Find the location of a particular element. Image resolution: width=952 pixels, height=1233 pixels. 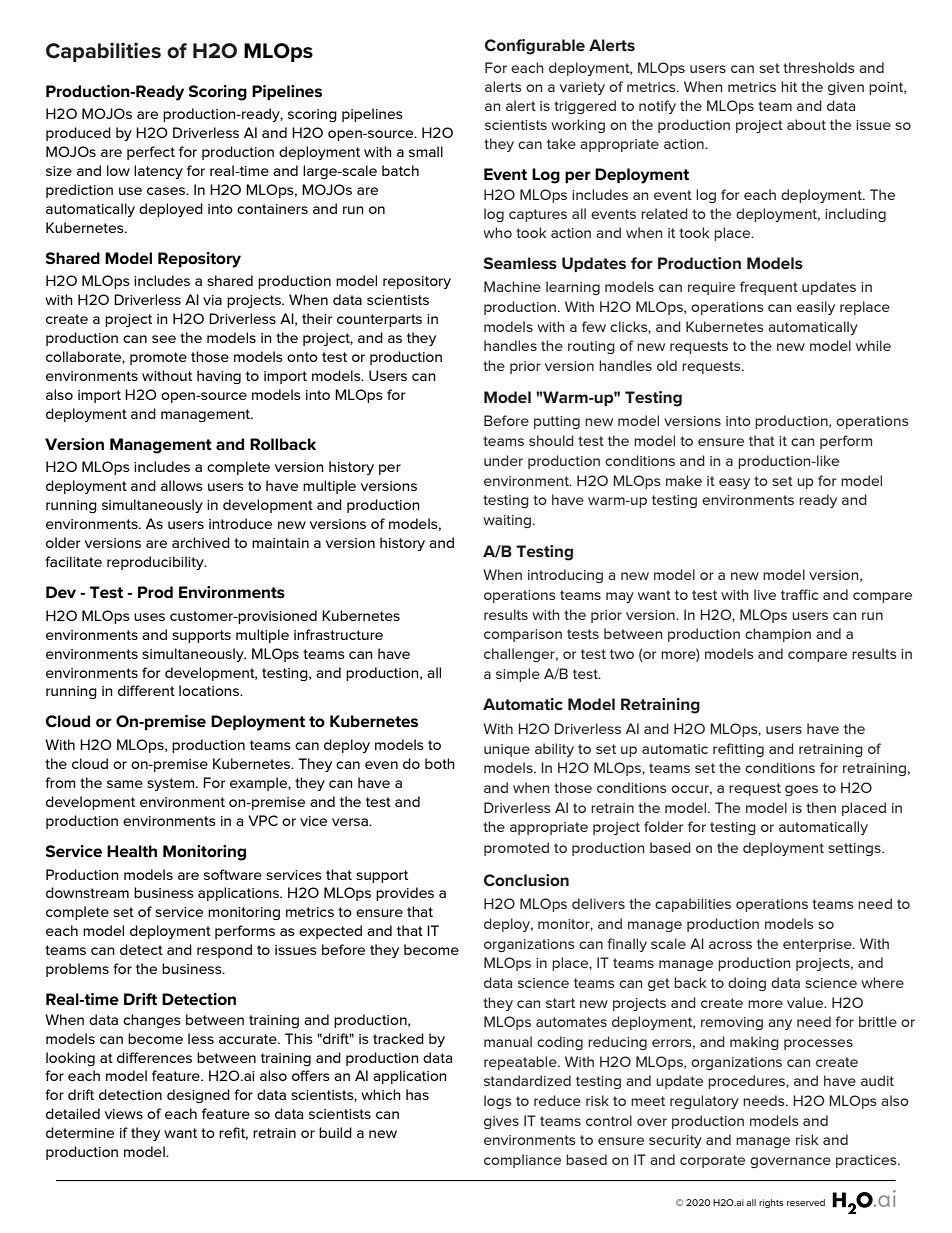

perfect is located at coordinates (151, 153).
